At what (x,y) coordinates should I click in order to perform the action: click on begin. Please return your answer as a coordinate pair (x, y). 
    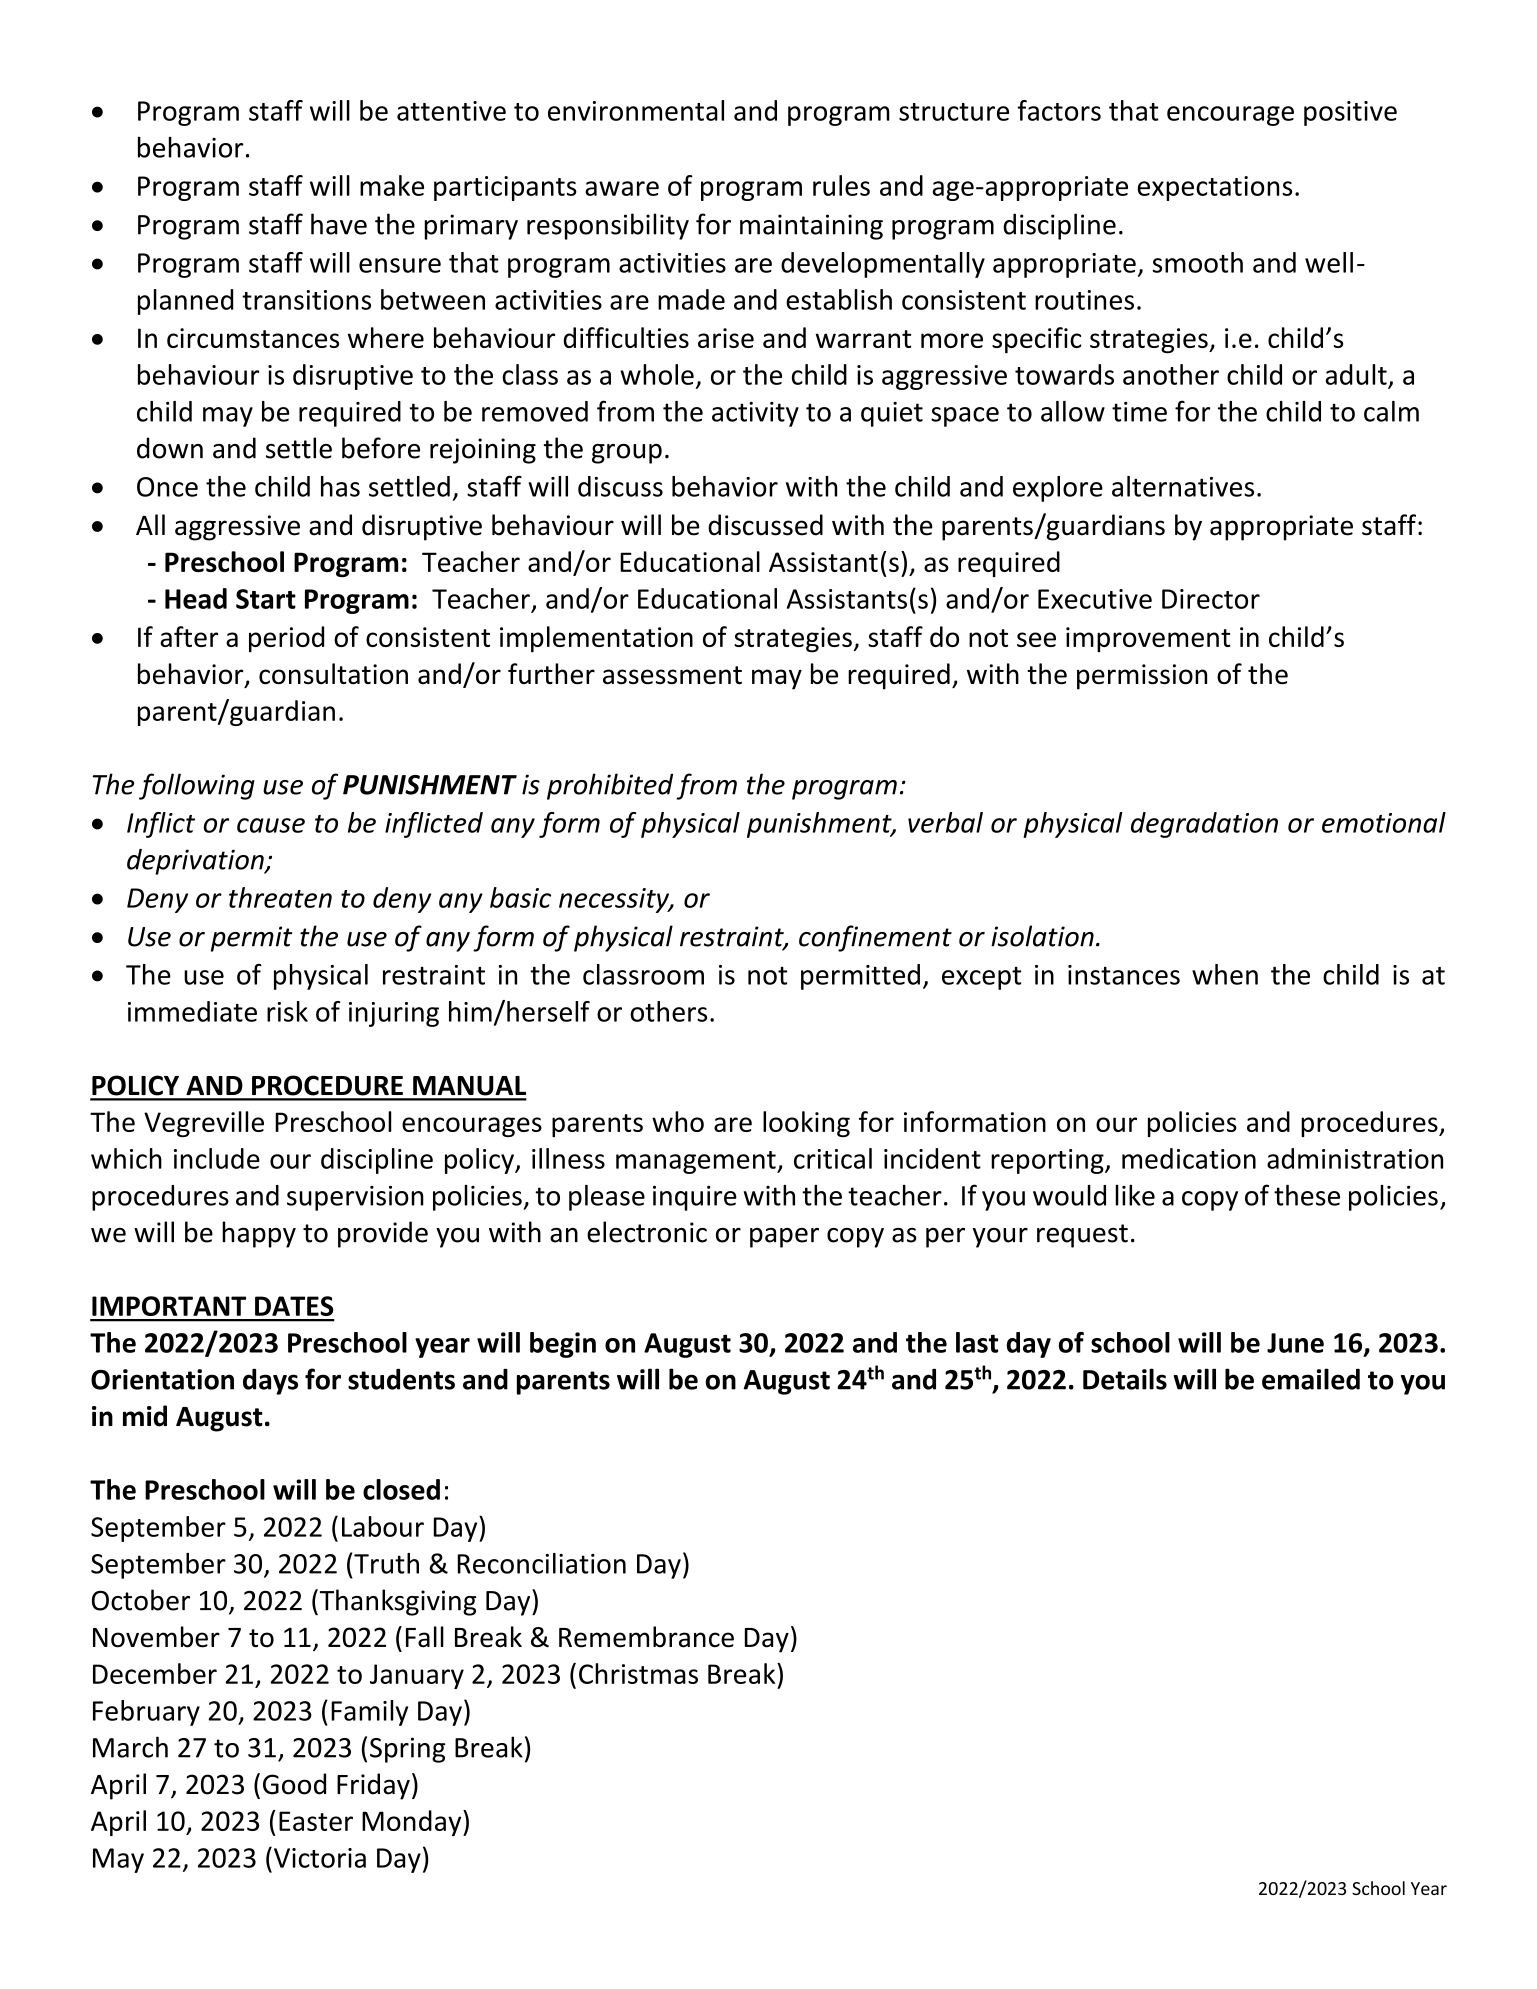
    Looking at the image, I should click on (563, 1345).
